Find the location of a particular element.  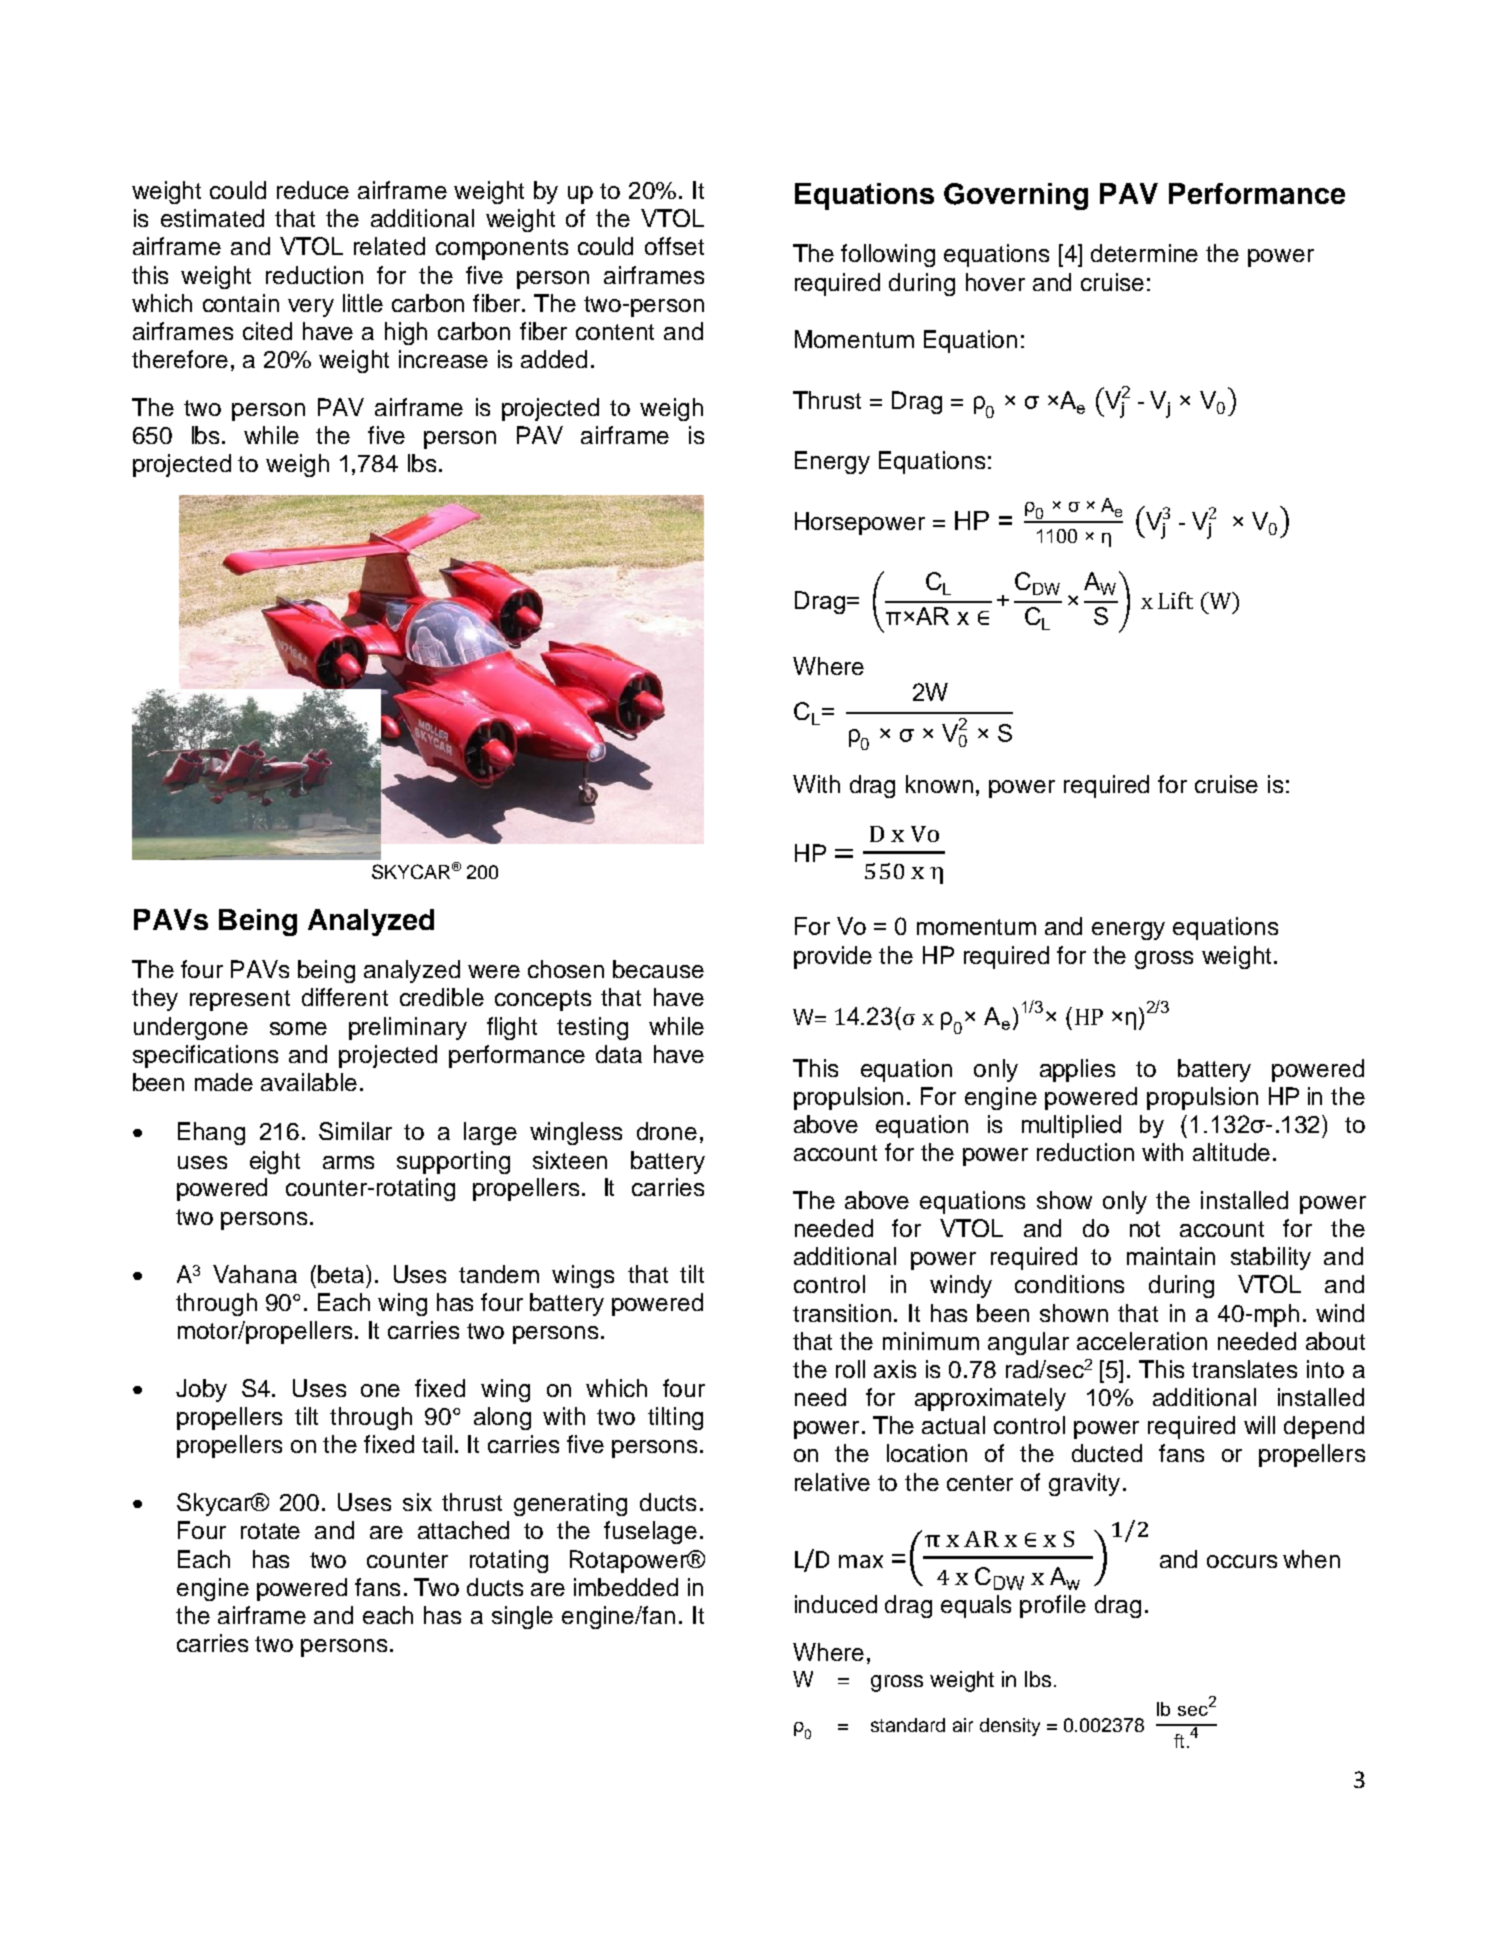

applies is located at coordinates (1077, 1070).
